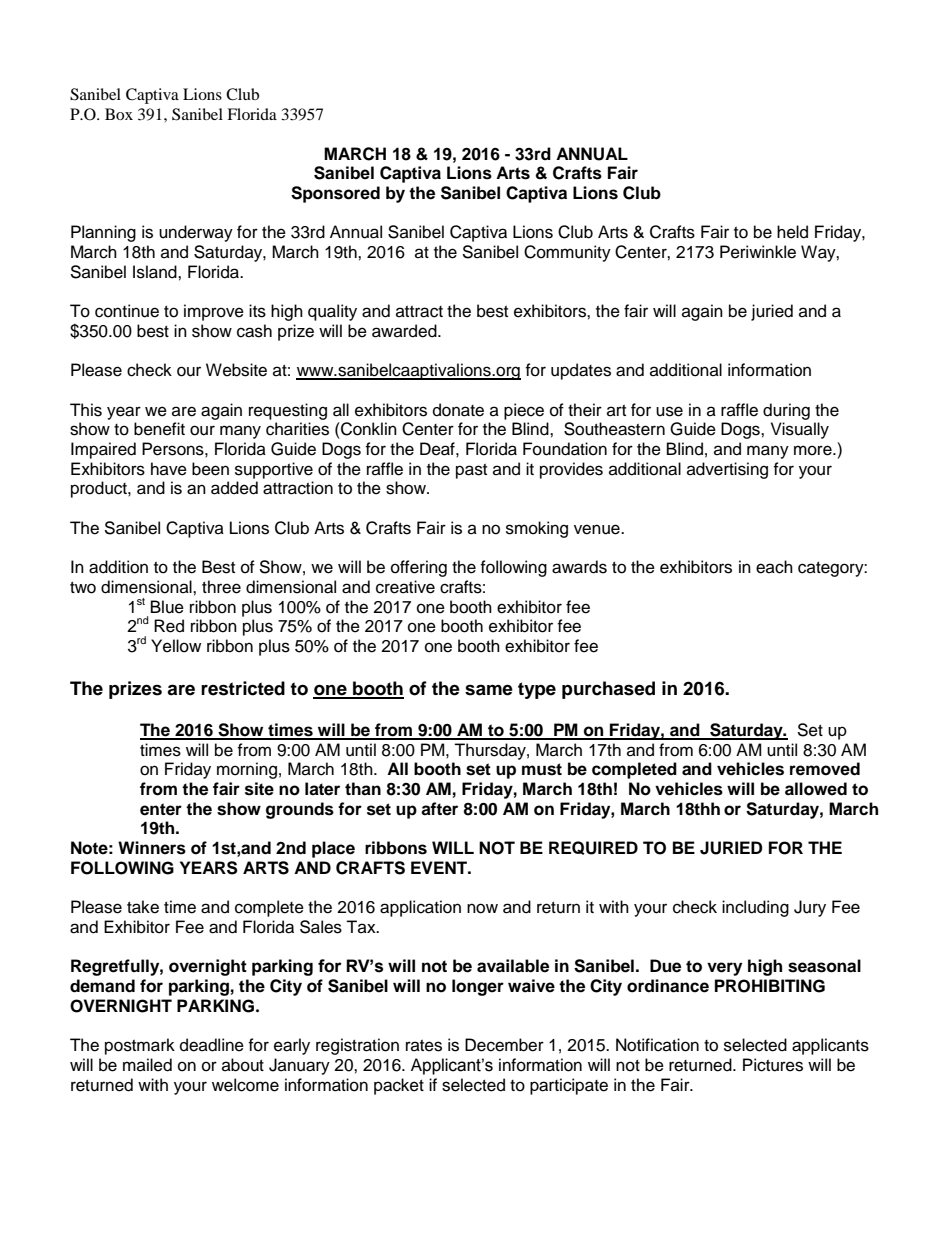  What do you see at coordinates (774, 567) in the image?
I see `each` at bounding box center [774, 567].
